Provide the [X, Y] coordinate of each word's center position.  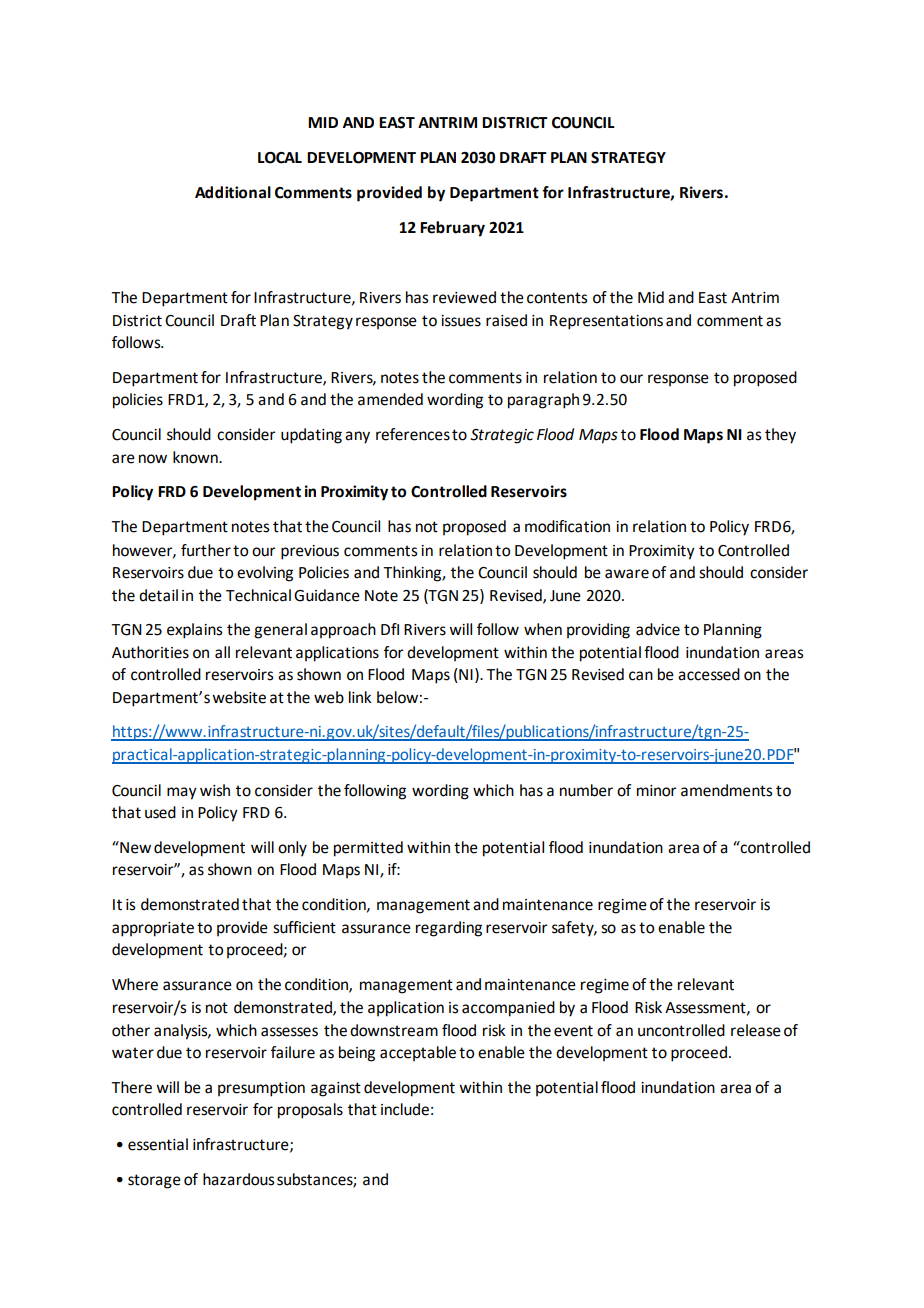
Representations [606, 322]
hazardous [238, 1179]
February [452, 229]
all [222, 652]
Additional [233, 192]
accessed [709, 674]
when [543, 629]
